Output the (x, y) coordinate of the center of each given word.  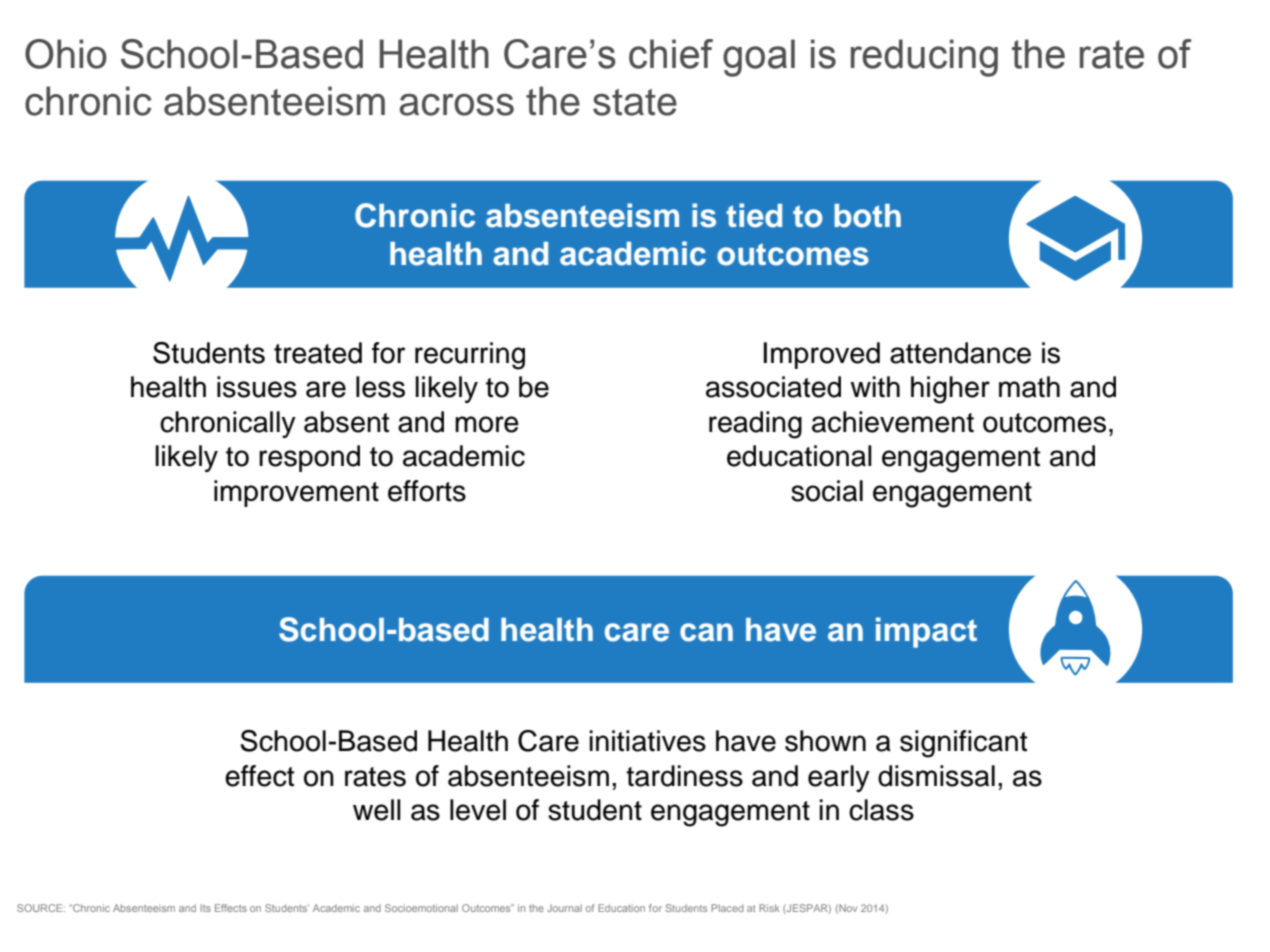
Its (206, 908)
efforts (427, 491)
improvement (296, 493)
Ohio (66, 54)
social (827, 491)
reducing (924, 58)
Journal (564, 908)
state (635, 102)
